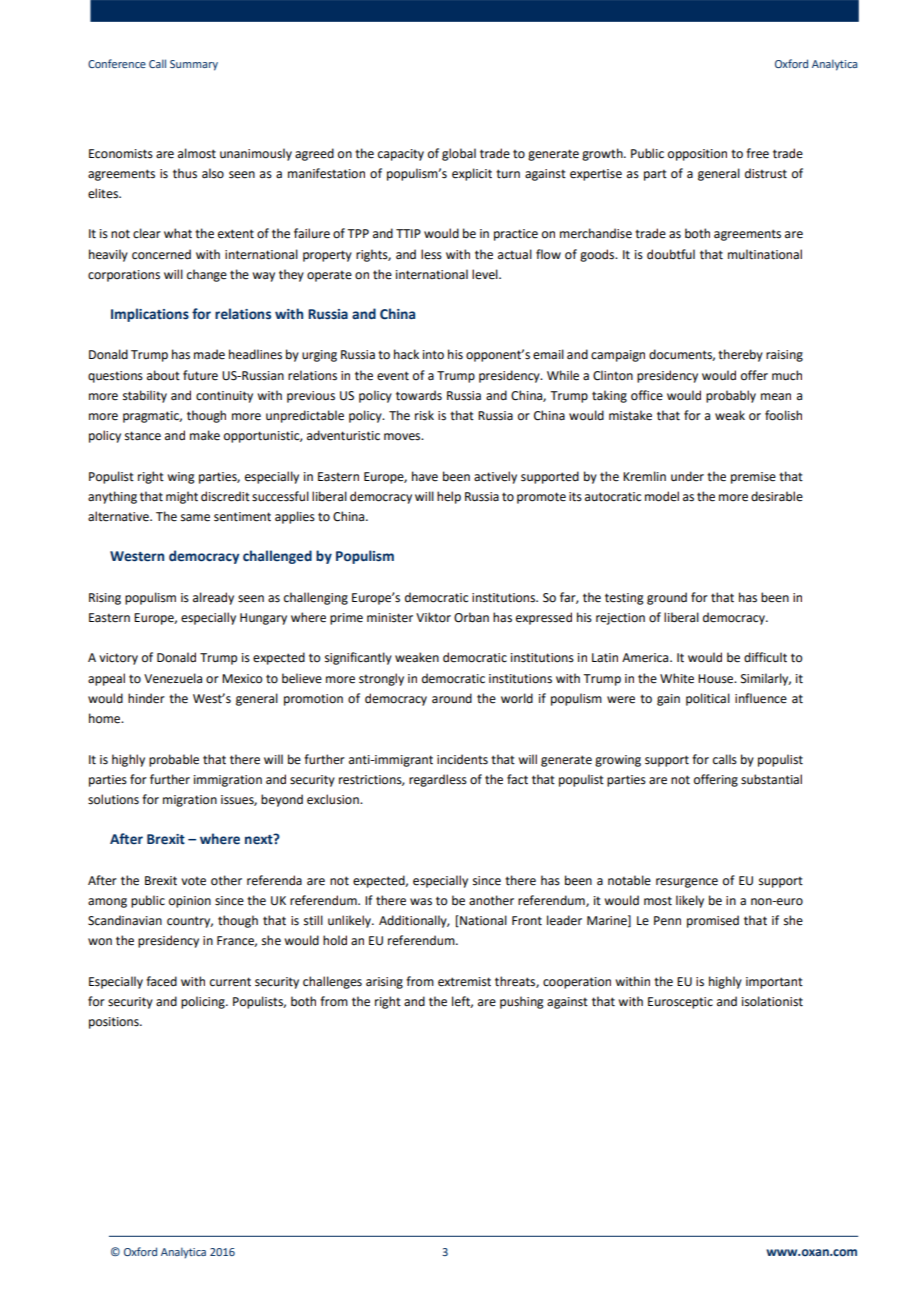 The height and width of the document is (1308, 924). What do you see at coordinates (459, 154) in the document?
I see `global` at bounding box center [459, 154].
